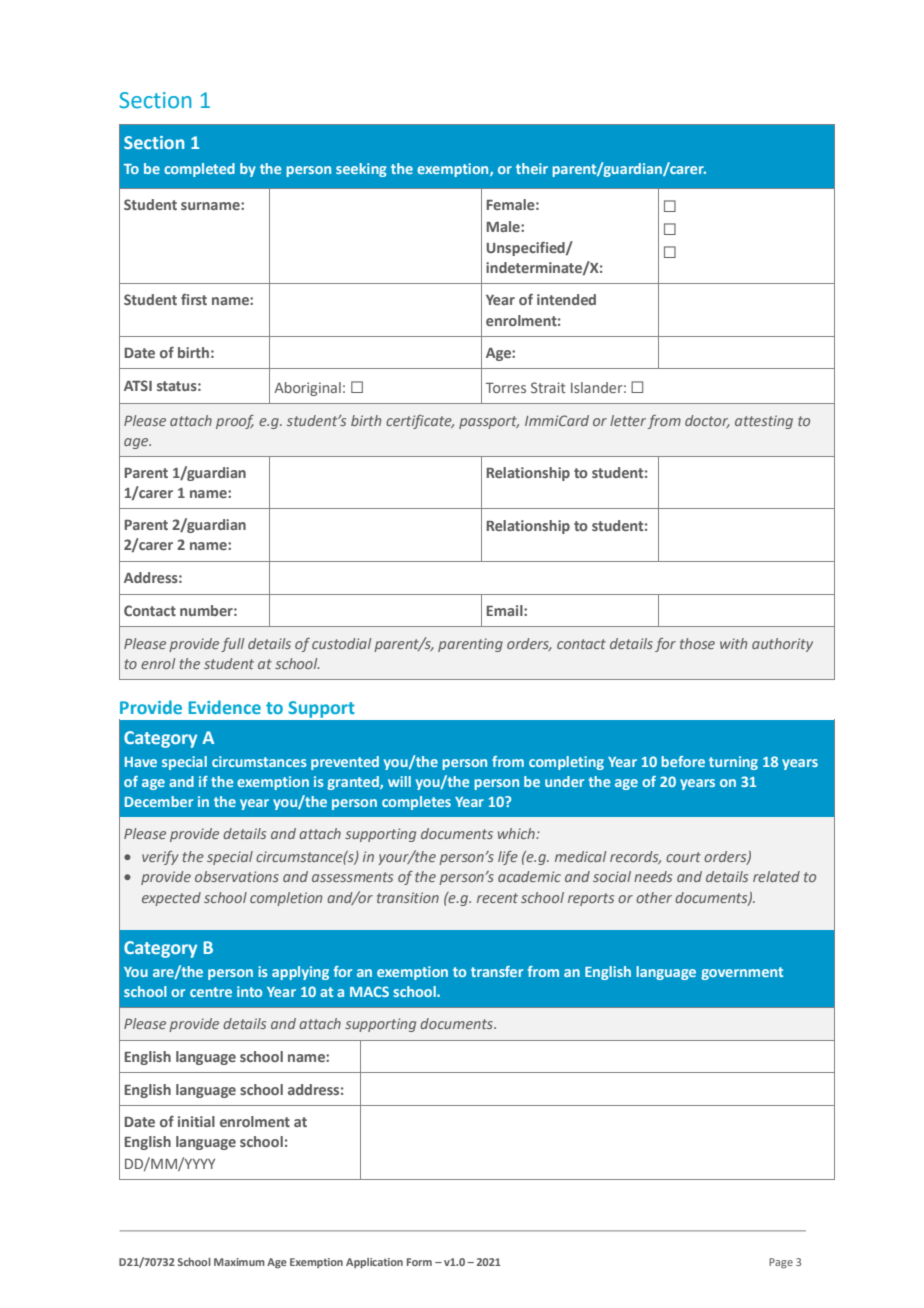 The height and width of the screenshot is (1308, 924). What do you see at coordinates (199, 170) in the screenshot?
I see `completed` at bounding box center [199, 170].
